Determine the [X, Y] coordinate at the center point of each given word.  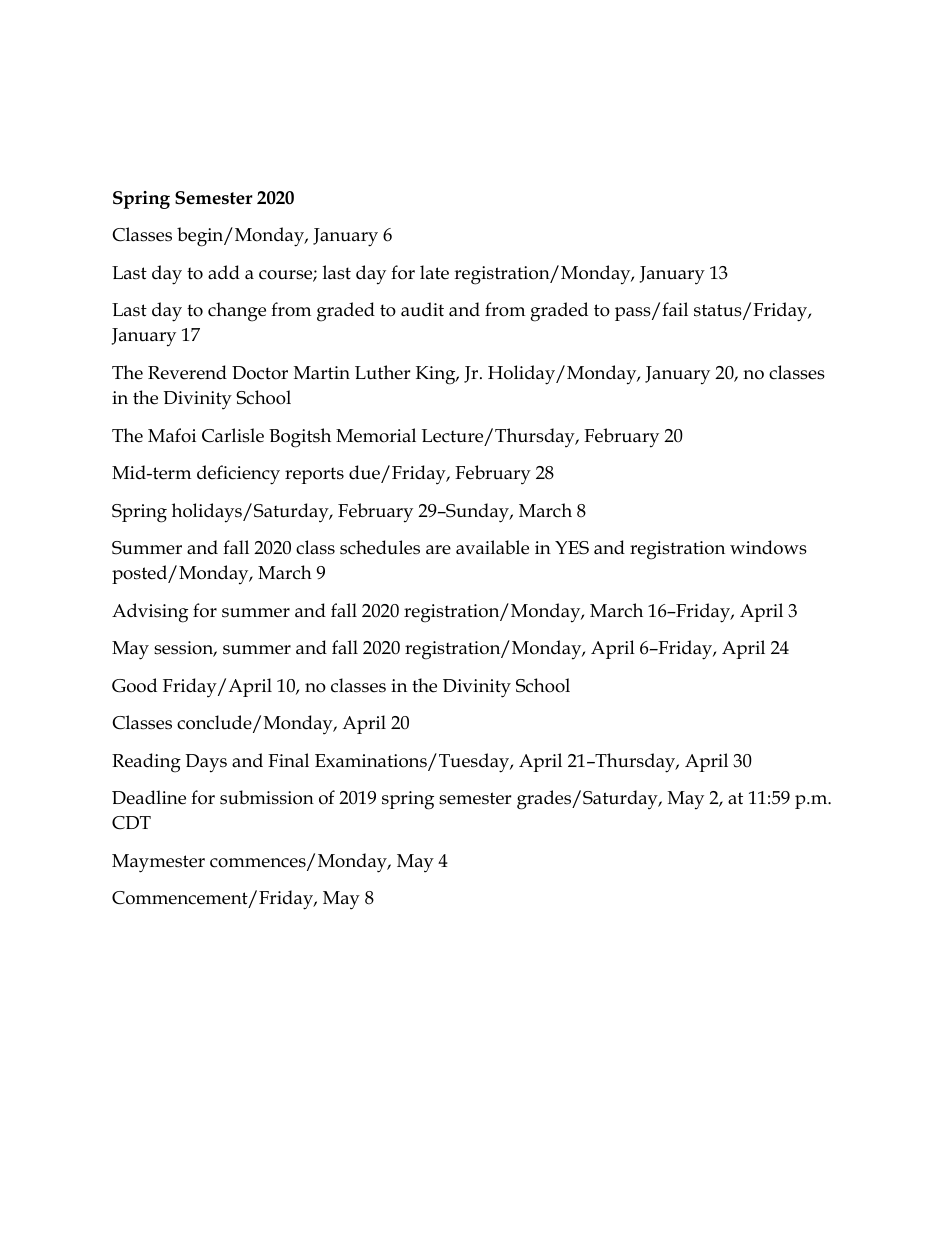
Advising [150, 613]
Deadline [149, 797]
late [434, 272]
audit [422, 309]
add [224, 272]
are [438, 550]
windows [768, 547]
